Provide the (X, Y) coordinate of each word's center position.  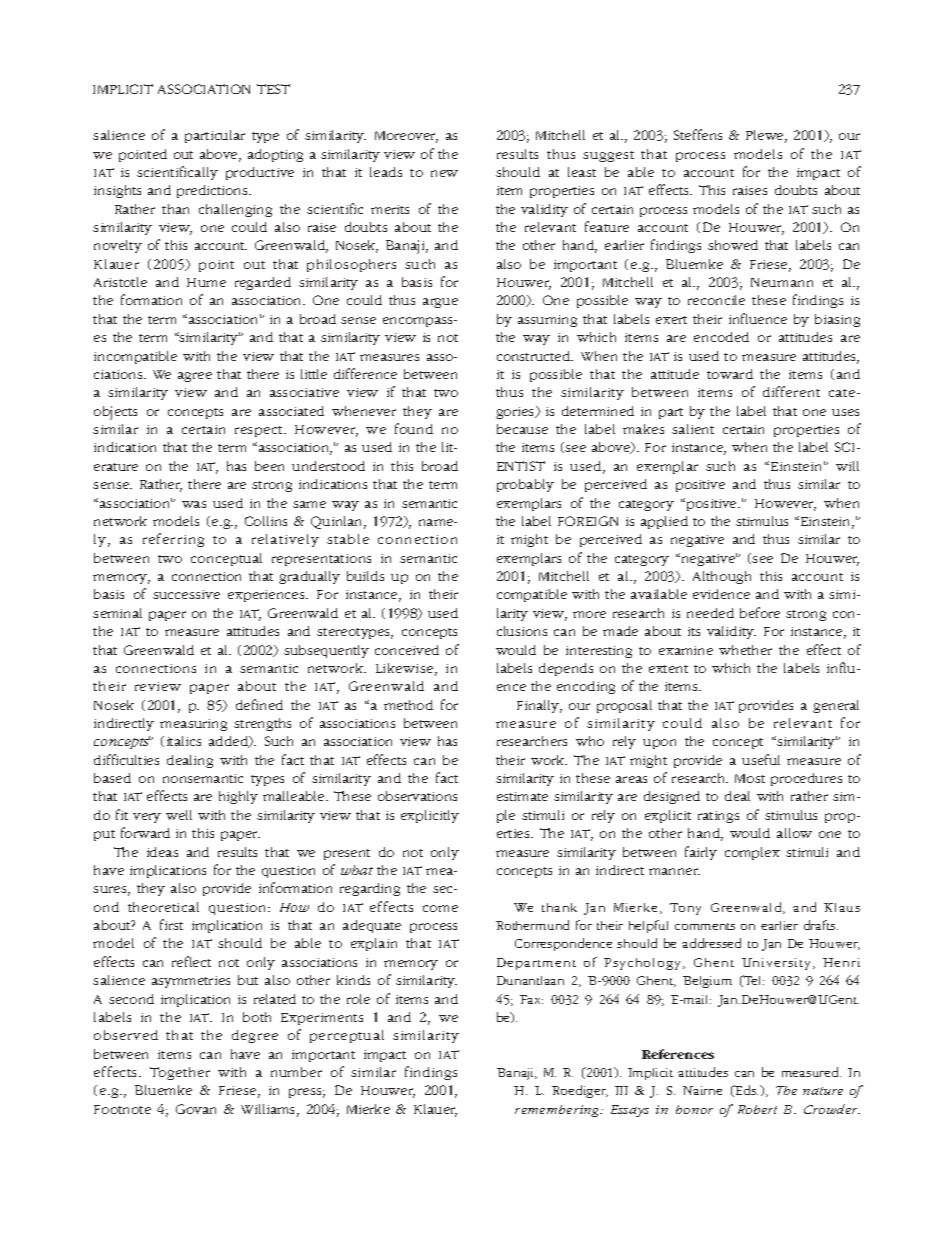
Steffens (698, 134)
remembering (558, 1111)
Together (180, 1073)
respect (260, 431)
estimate (522, 796)
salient (693, 429)
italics (184, 741)
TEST (273, 89)
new (444, 173)
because (522, 429)
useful (761, 759)
